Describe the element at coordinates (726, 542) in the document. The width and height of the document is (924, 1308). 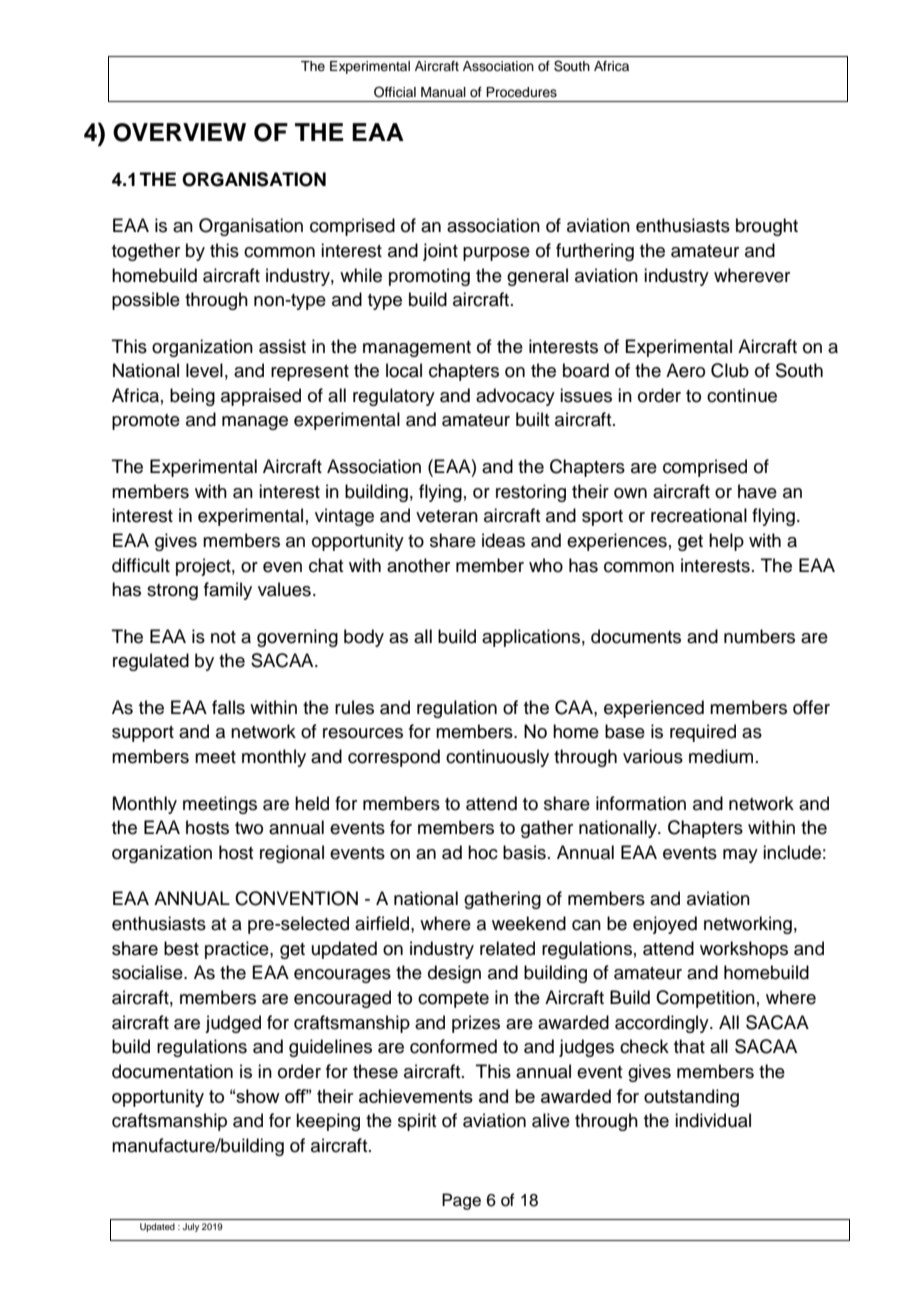
I see `help` at that location.
